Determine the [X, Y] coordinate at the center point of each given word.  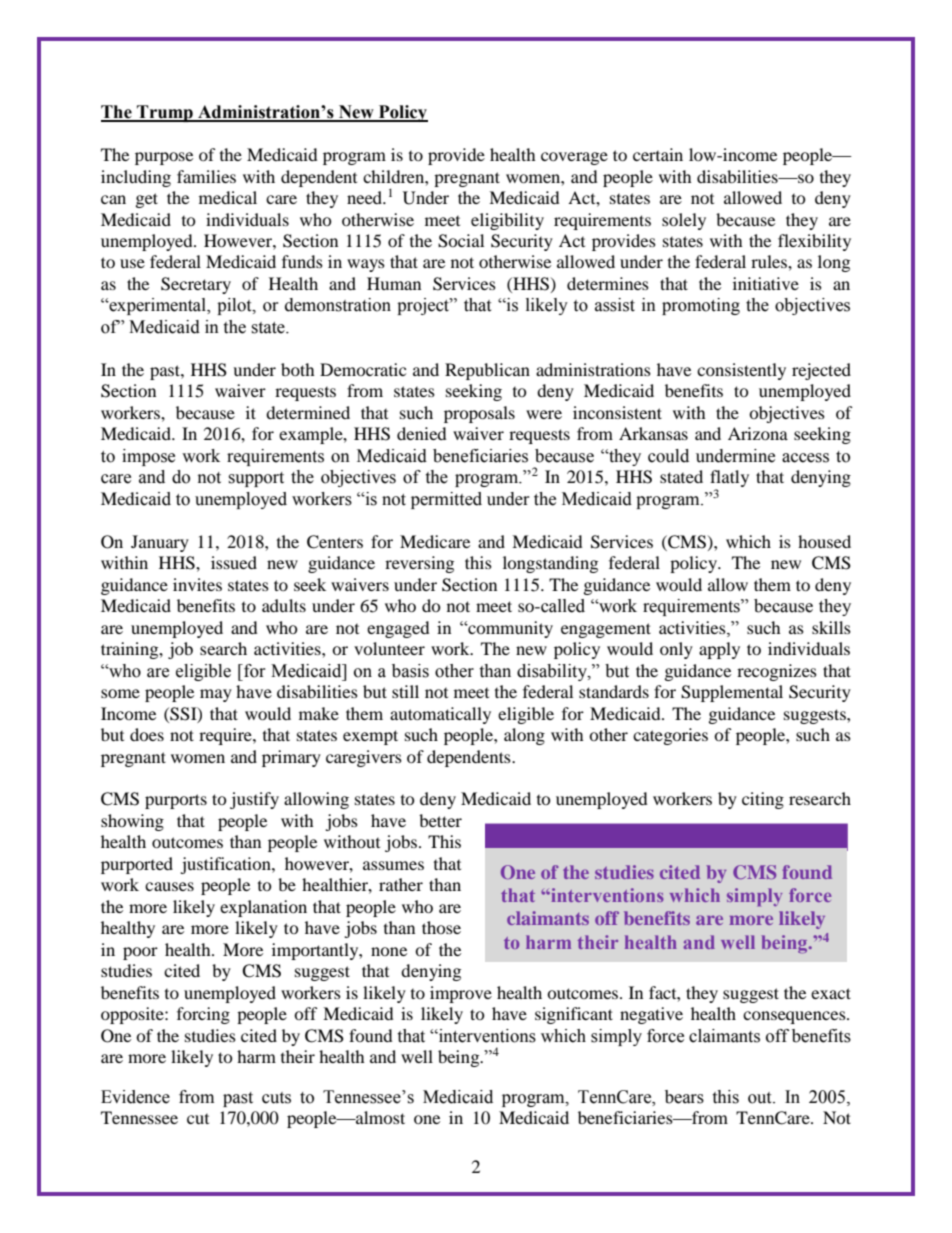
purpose [164, 158]
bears [684, 1097]
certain [658, 154]
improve [461, 994]
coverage [574, 158]
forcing [203, 1015]
